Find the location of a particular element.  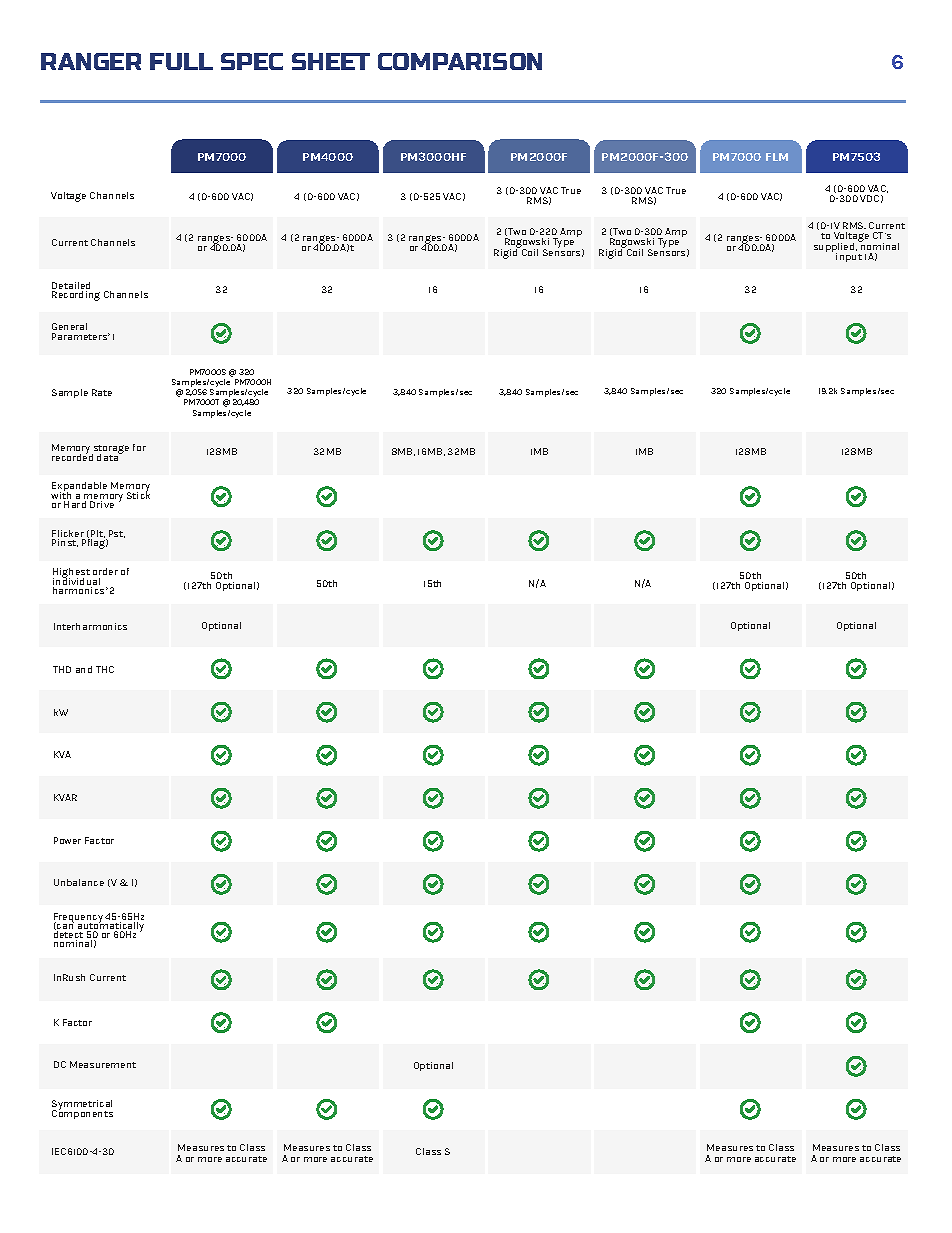

General is located at coordinates (69, 328).
